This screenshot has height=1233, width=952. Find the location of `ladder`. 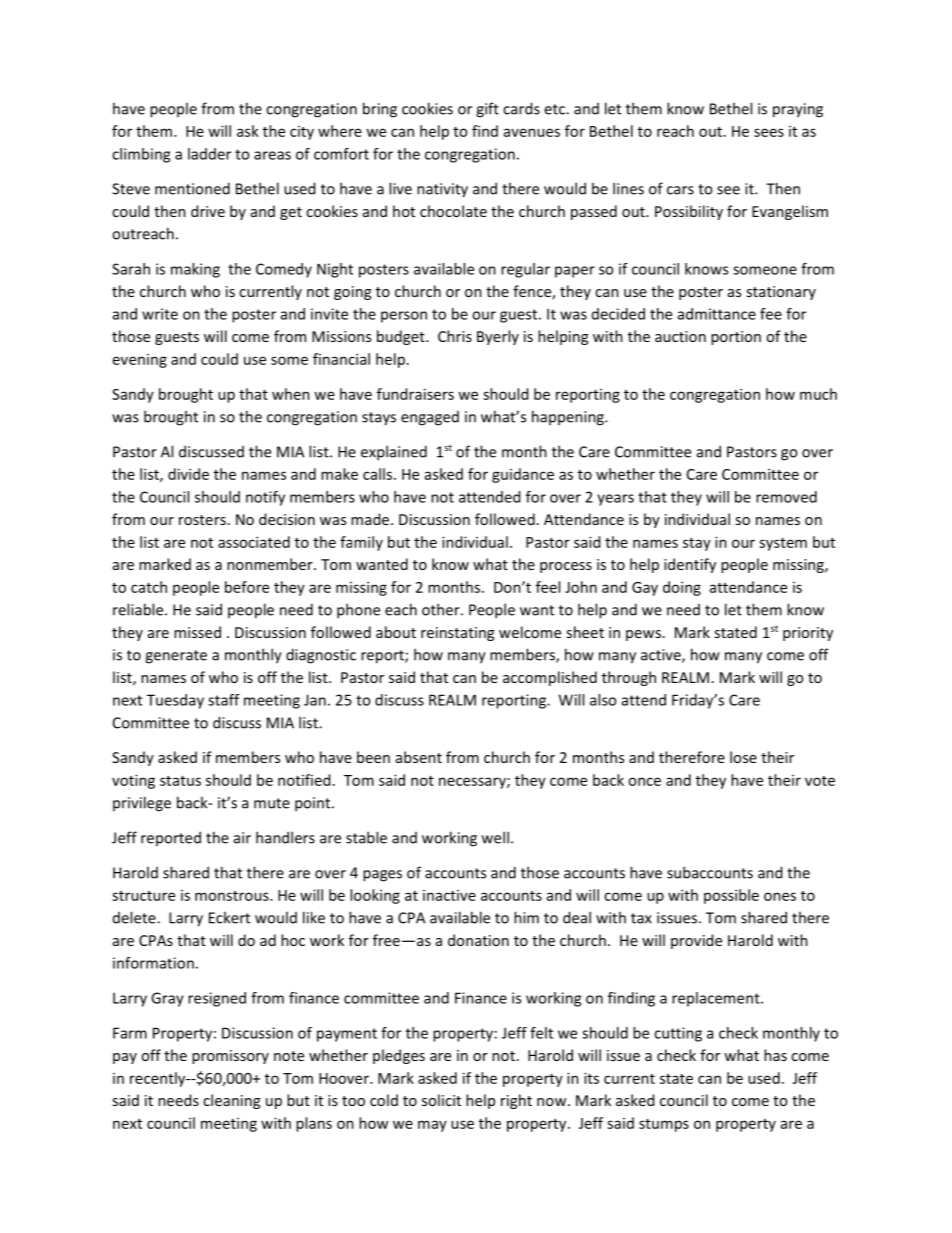

ladder is located at coordinates (209, 154).
